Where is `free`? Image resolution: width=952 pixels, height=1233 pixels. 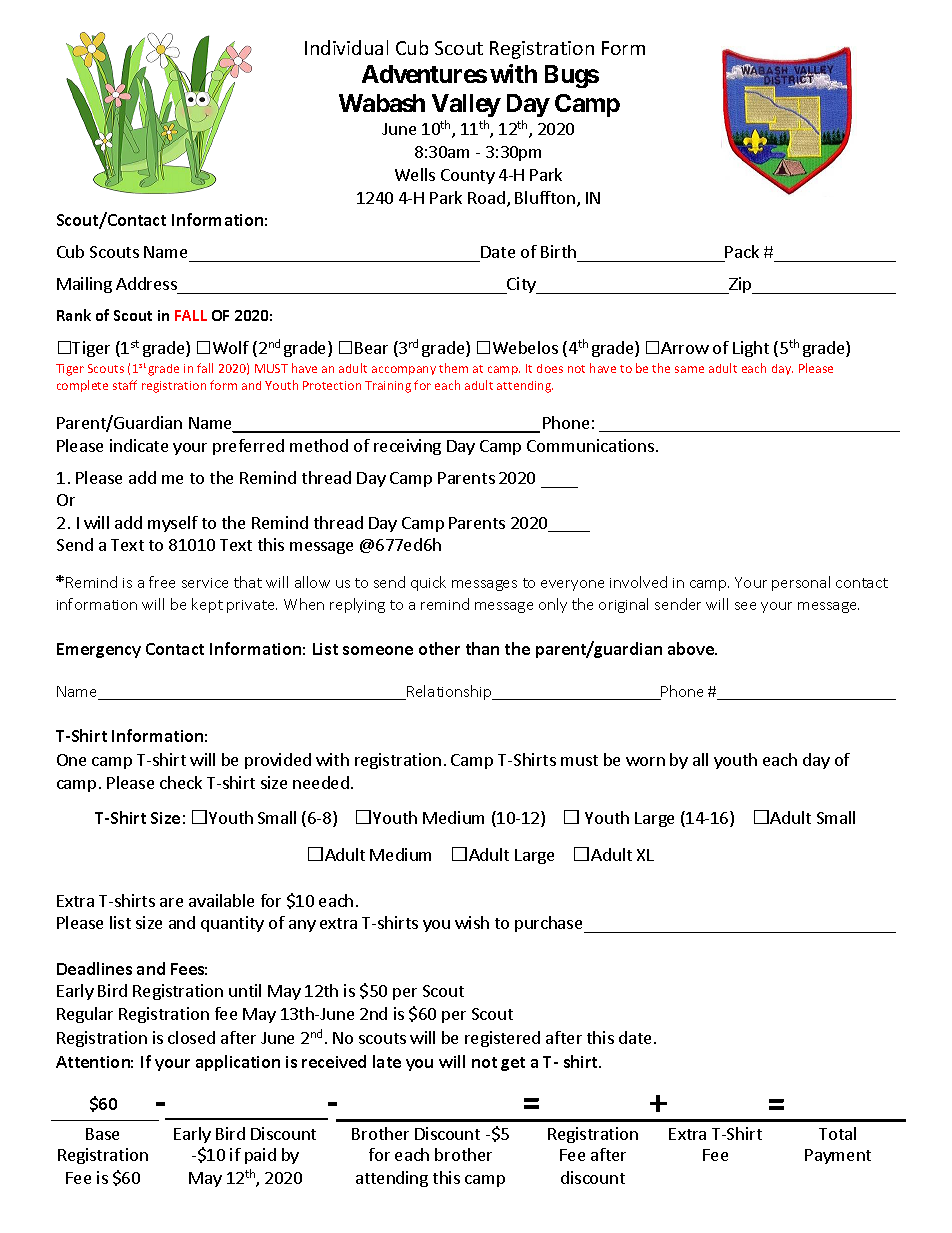 free is located at coordinates (162, 582).
